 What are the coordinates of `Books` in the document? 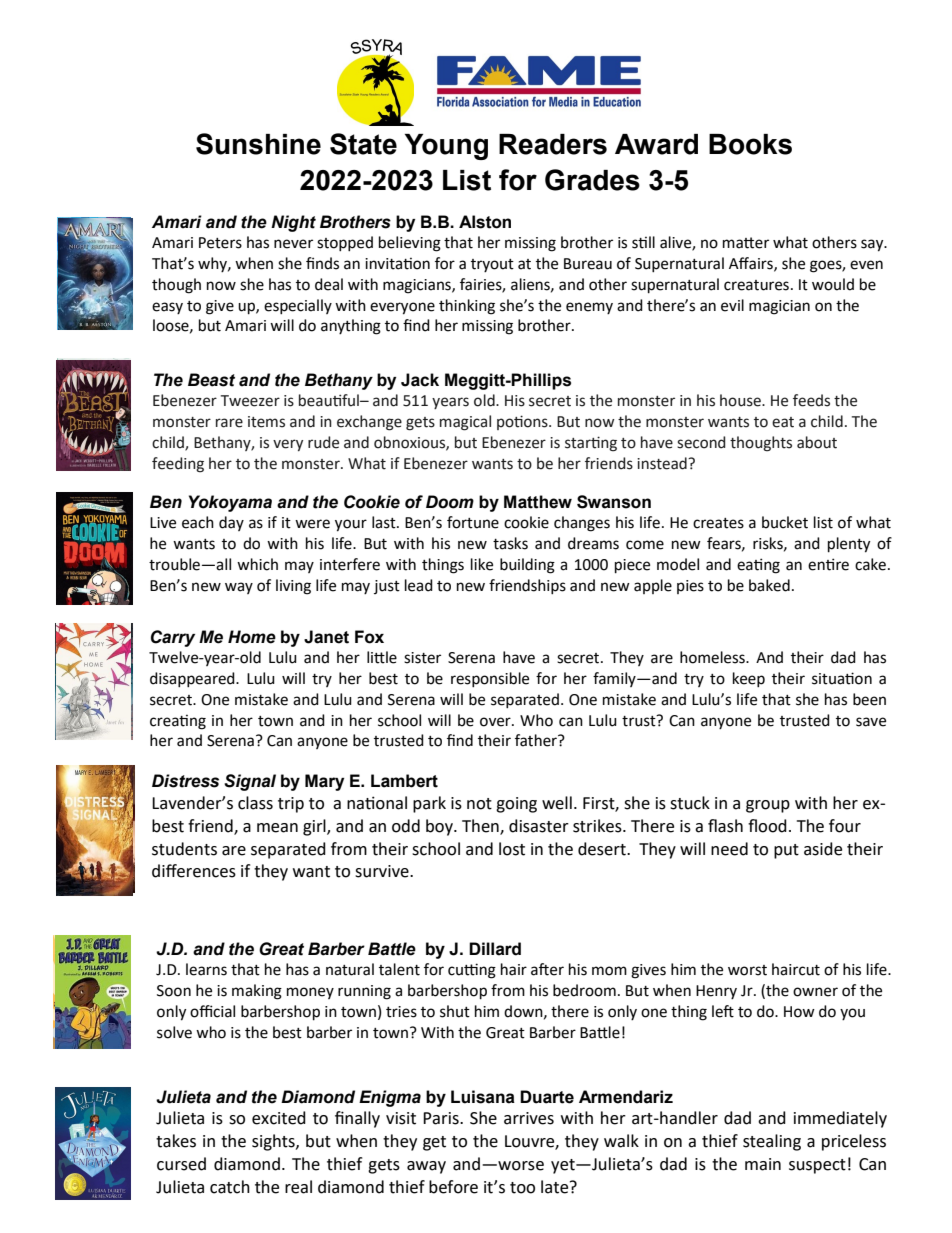 It's located at (750, 144).
